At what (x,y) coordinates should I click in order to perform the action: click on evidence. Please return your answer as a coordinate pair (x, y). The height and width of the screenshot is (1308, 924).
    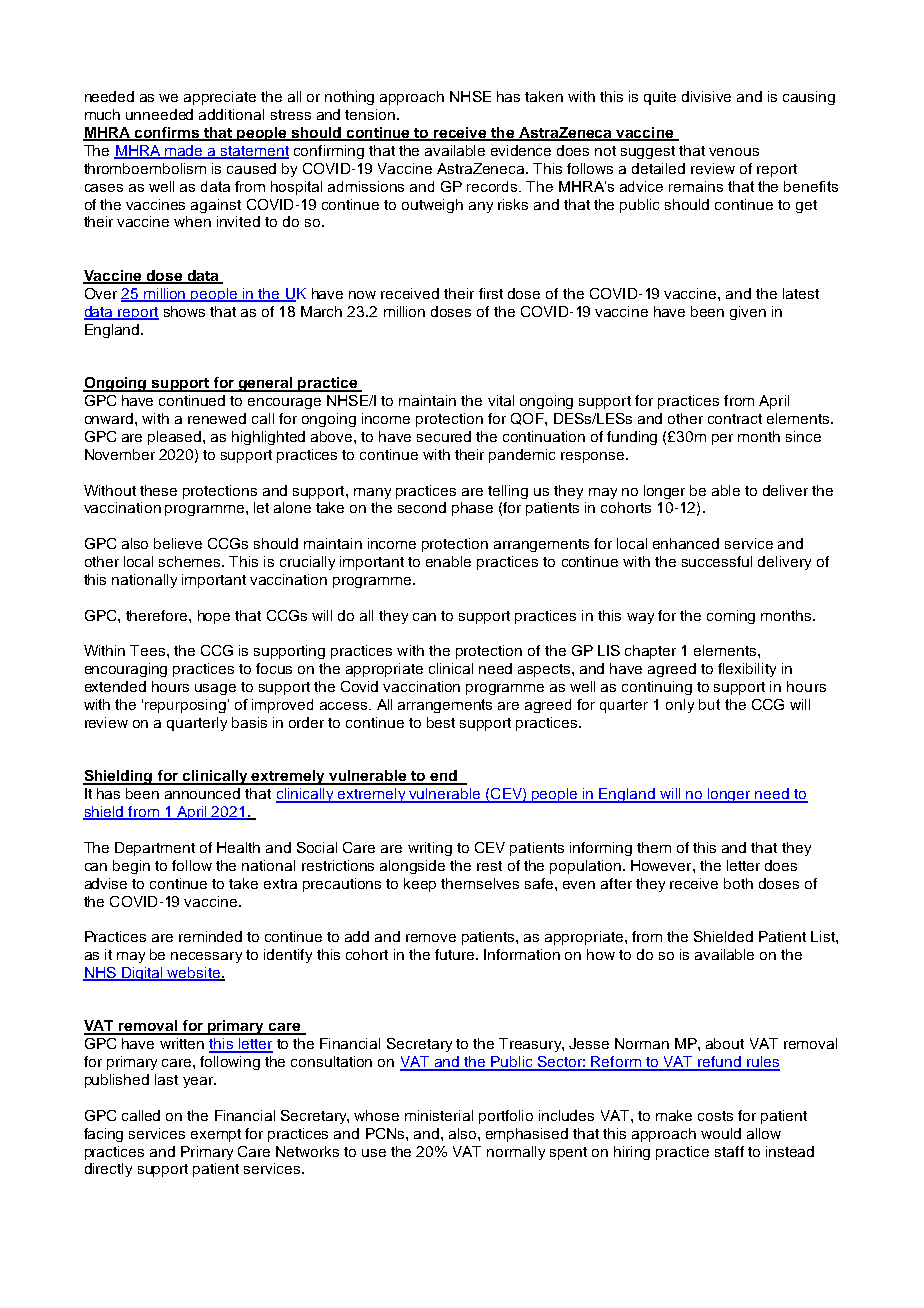
    Looking at the image, I should click on (521, 150).
